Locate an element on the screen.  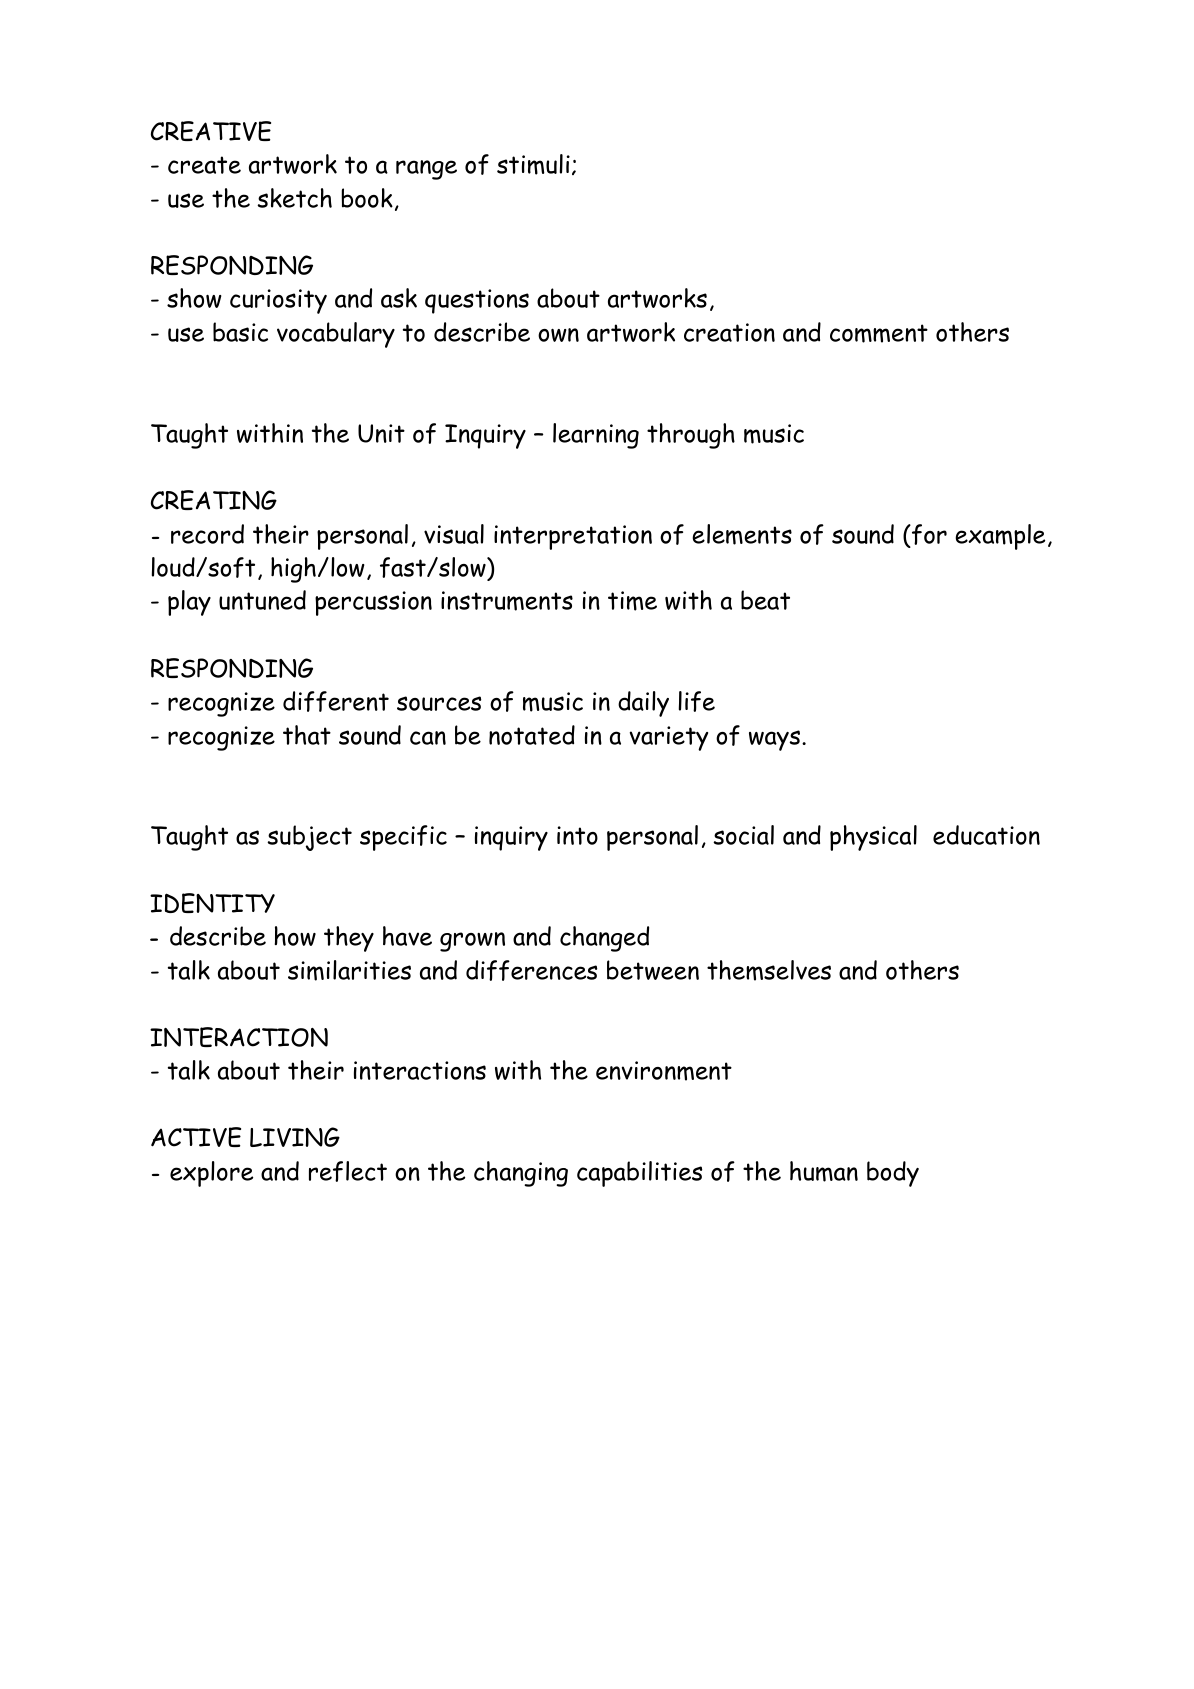
for is located at coordinates (928, 534).
